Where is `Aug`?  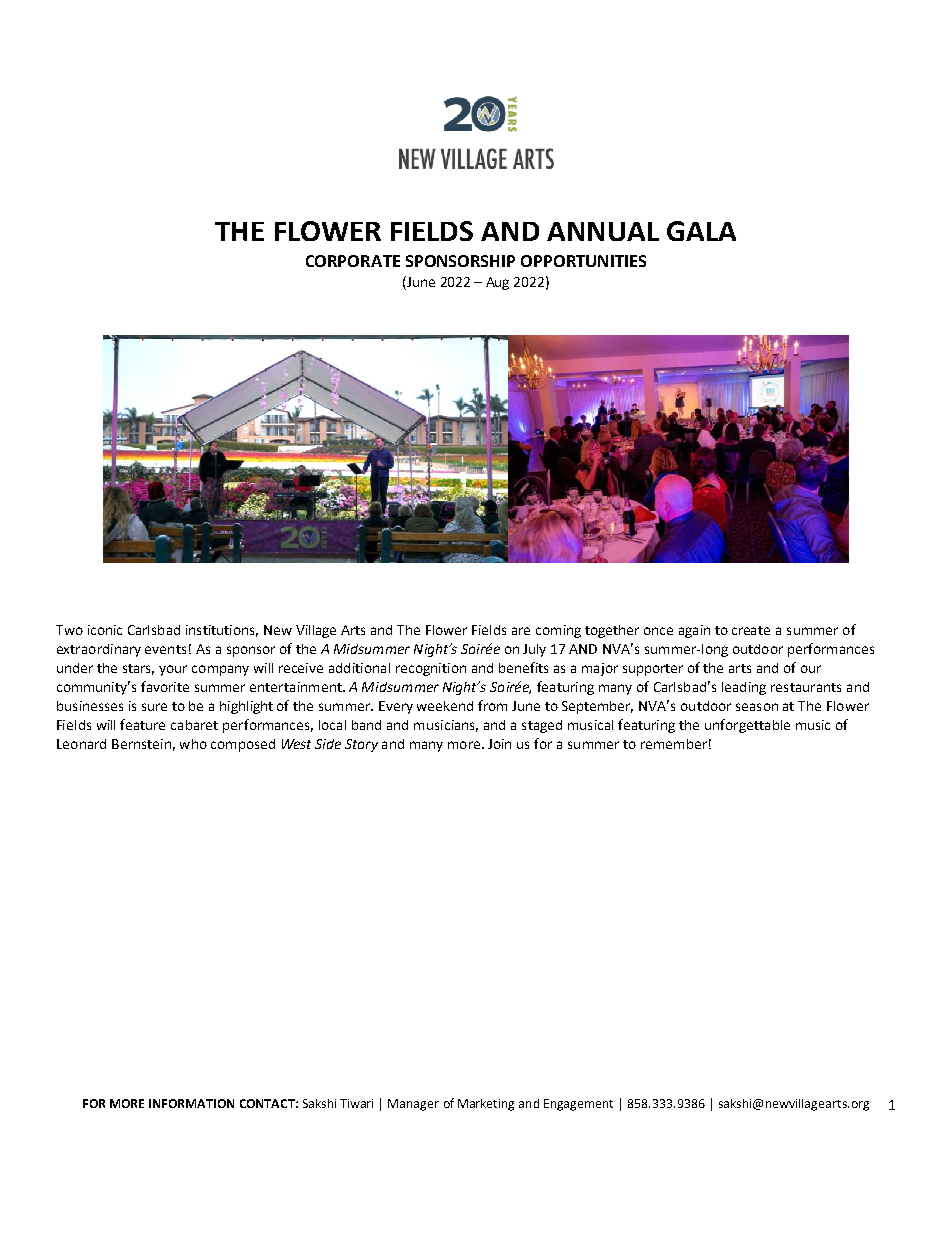 Aug is located at coordinates (497, 283).
